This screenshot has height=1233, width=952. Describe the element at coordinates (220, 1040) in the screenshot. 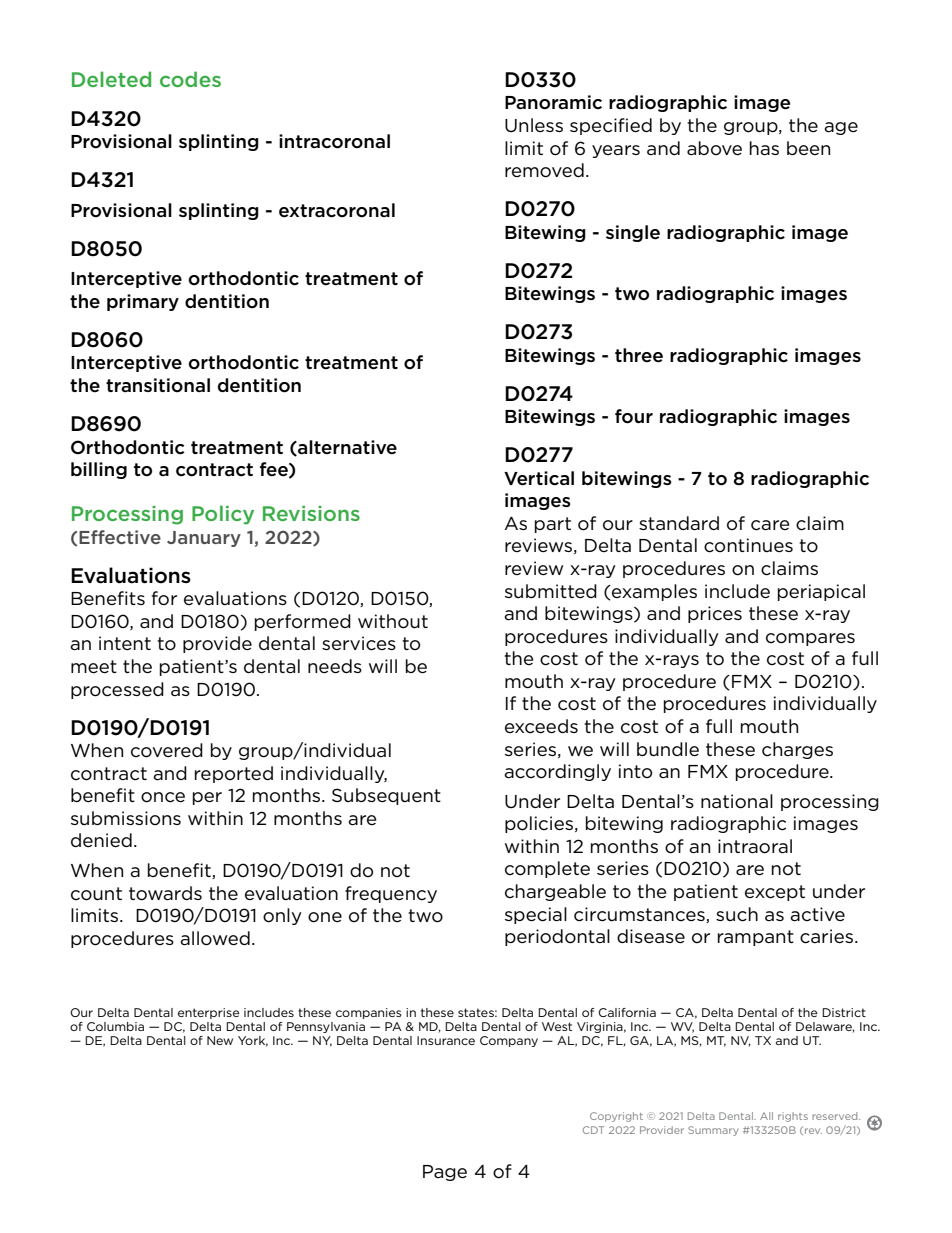

I see `New` at that location.
